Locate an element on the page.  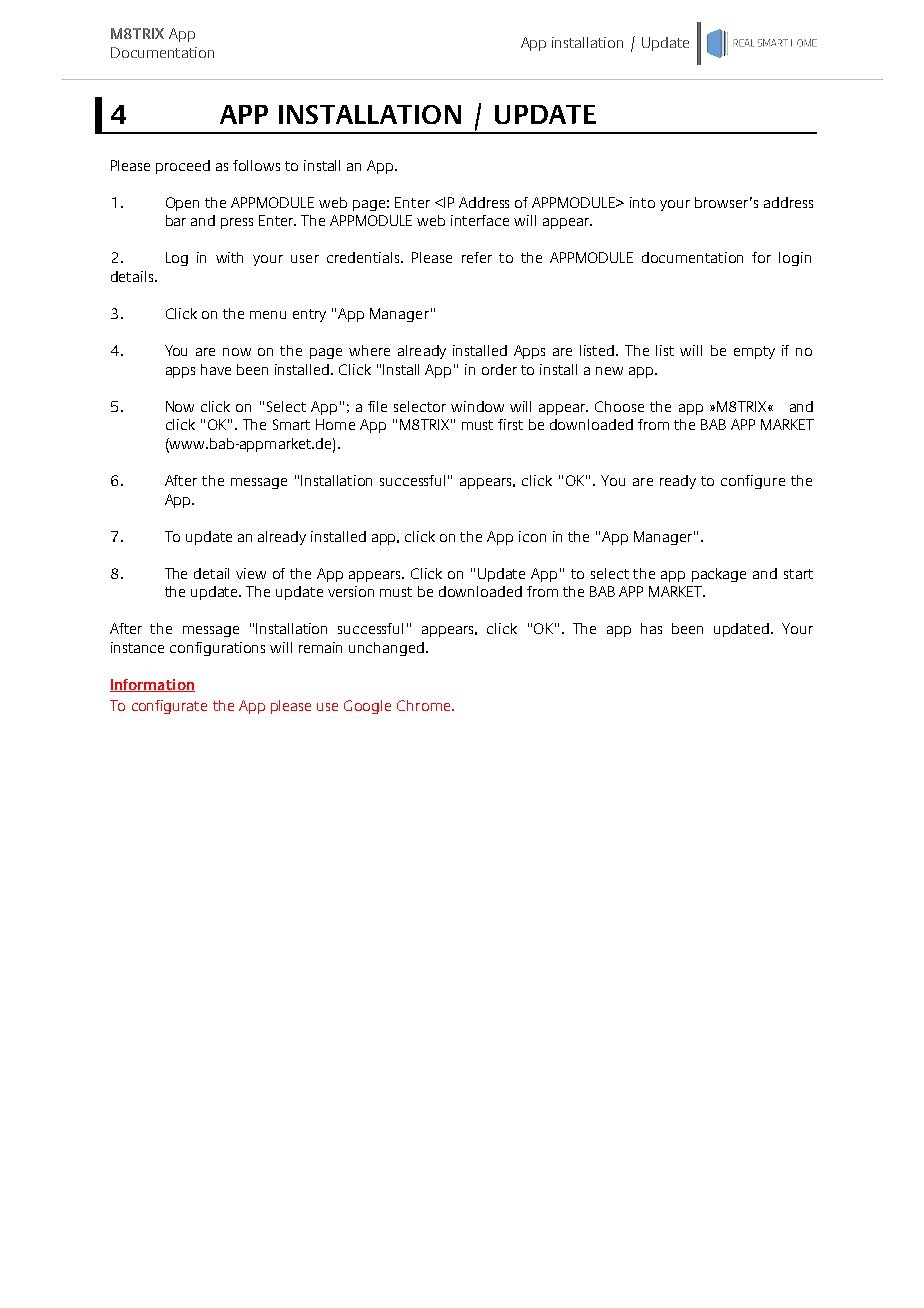
Smart is located at coordinates (291, 424).
